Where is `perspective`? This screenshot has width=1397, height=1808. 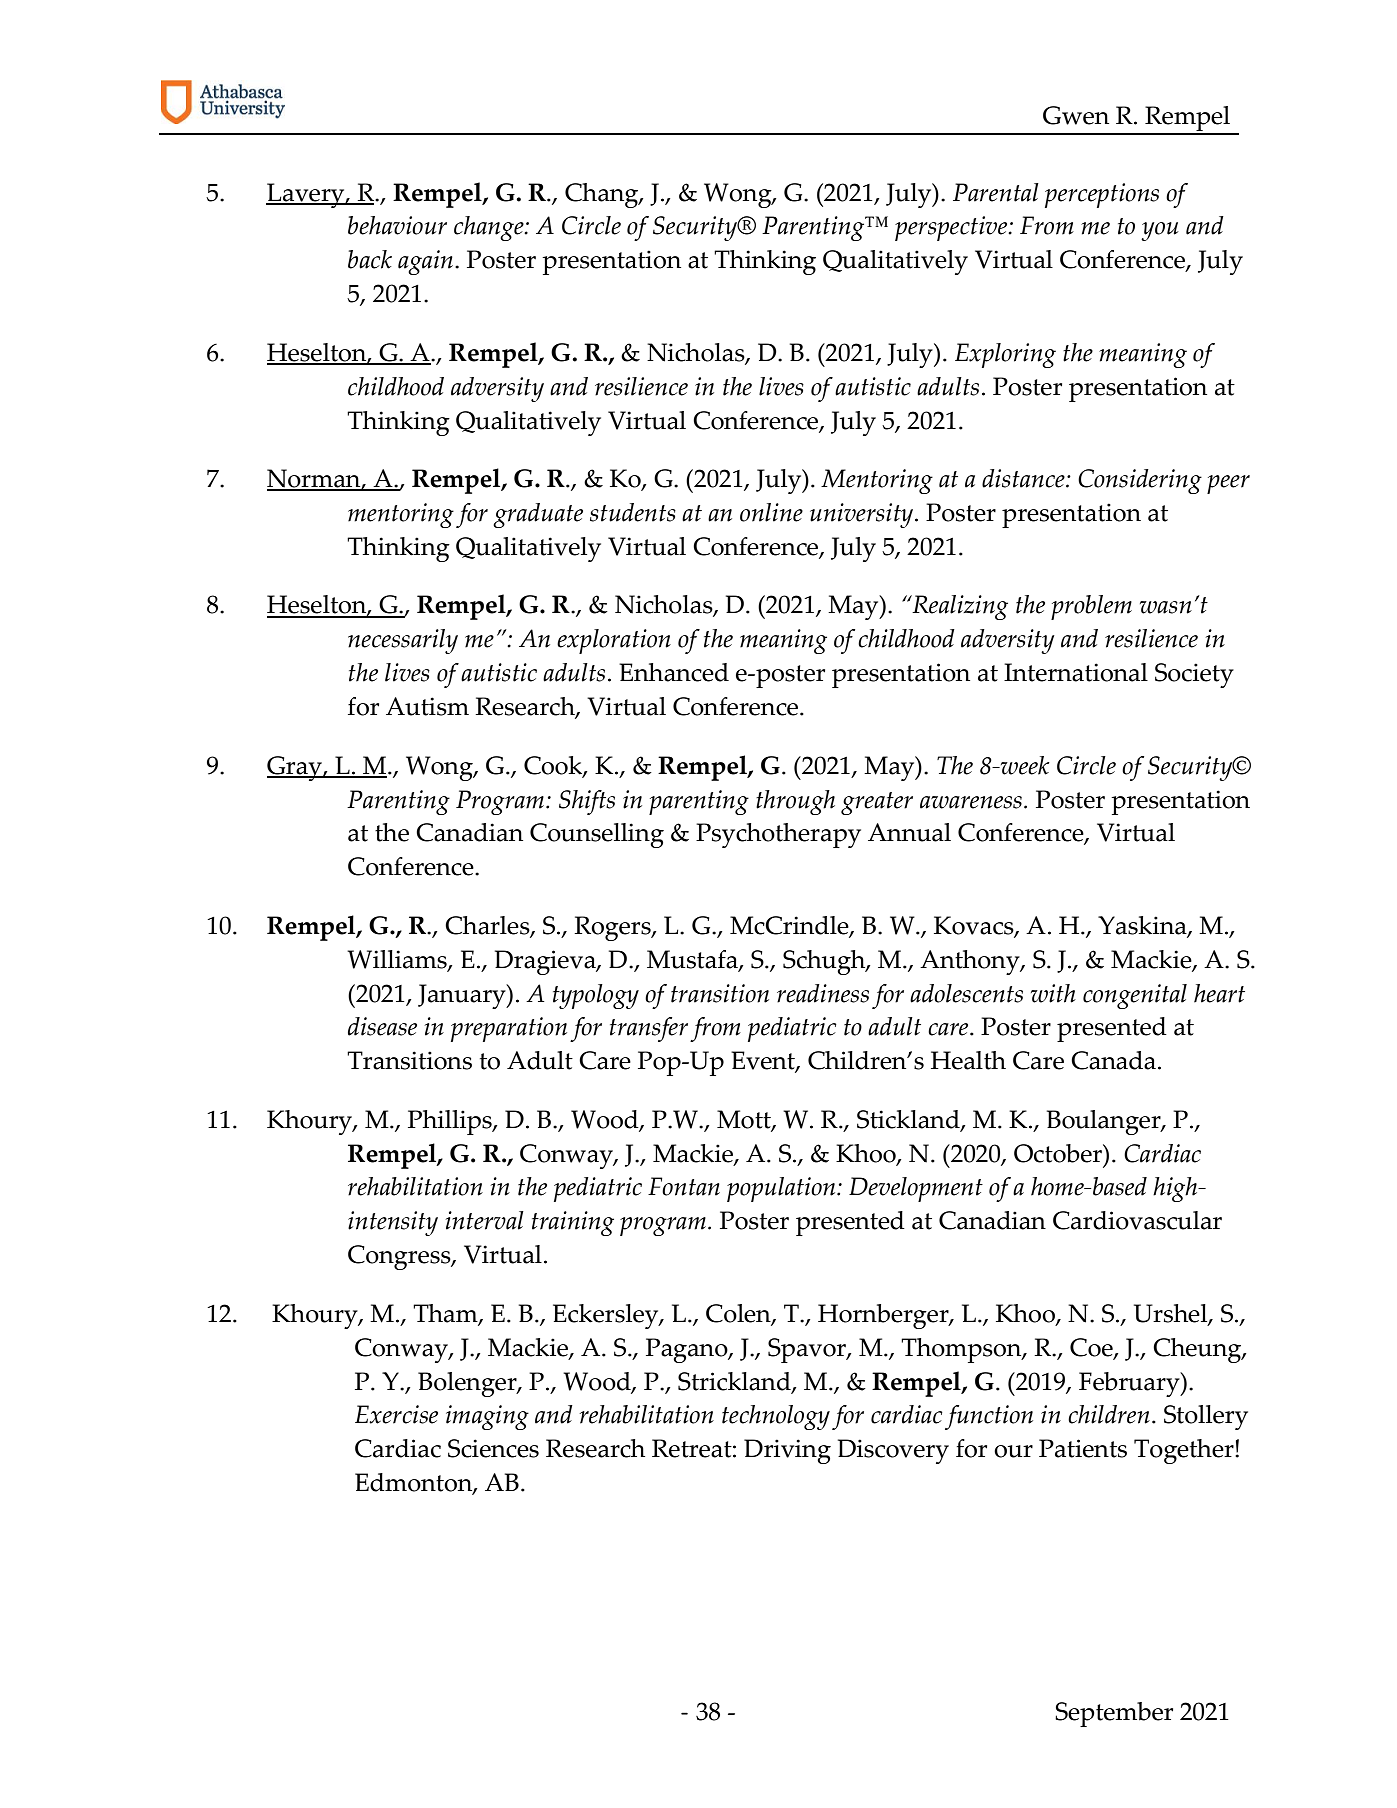
perspective is located at coordinates (952, 228).
